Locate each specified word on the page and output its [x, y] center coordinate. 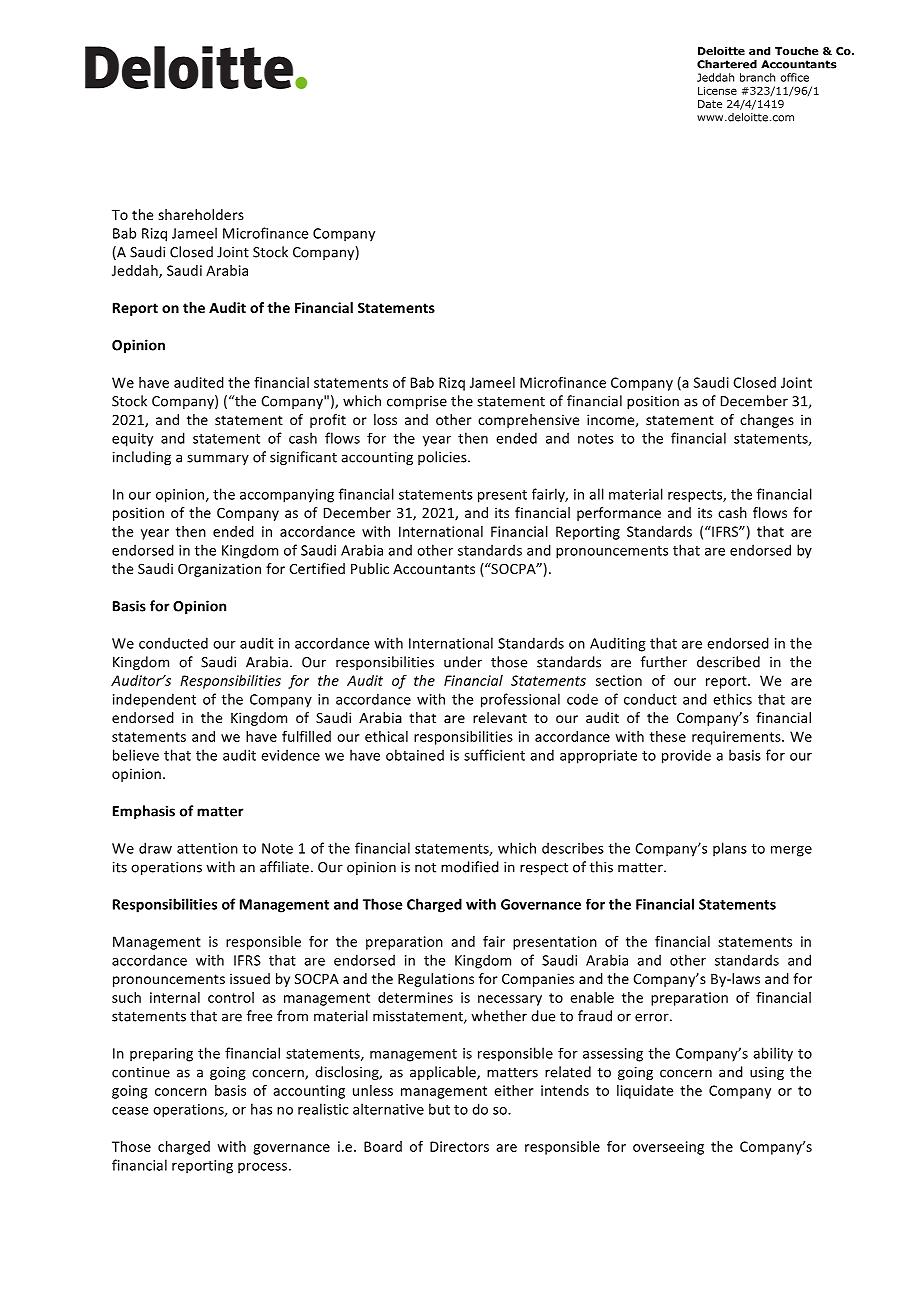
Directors [459, 1146]
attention [207, 848]
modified [470, 867]
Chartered [727, 64]
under [463, 662]
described [728, 662]
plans [730, 849]
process [264, 1168]
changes [767, 421]
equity [132, 440]
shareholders [201, 214]
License [717, 91]
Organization [219, 570]
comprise [417, 402]
